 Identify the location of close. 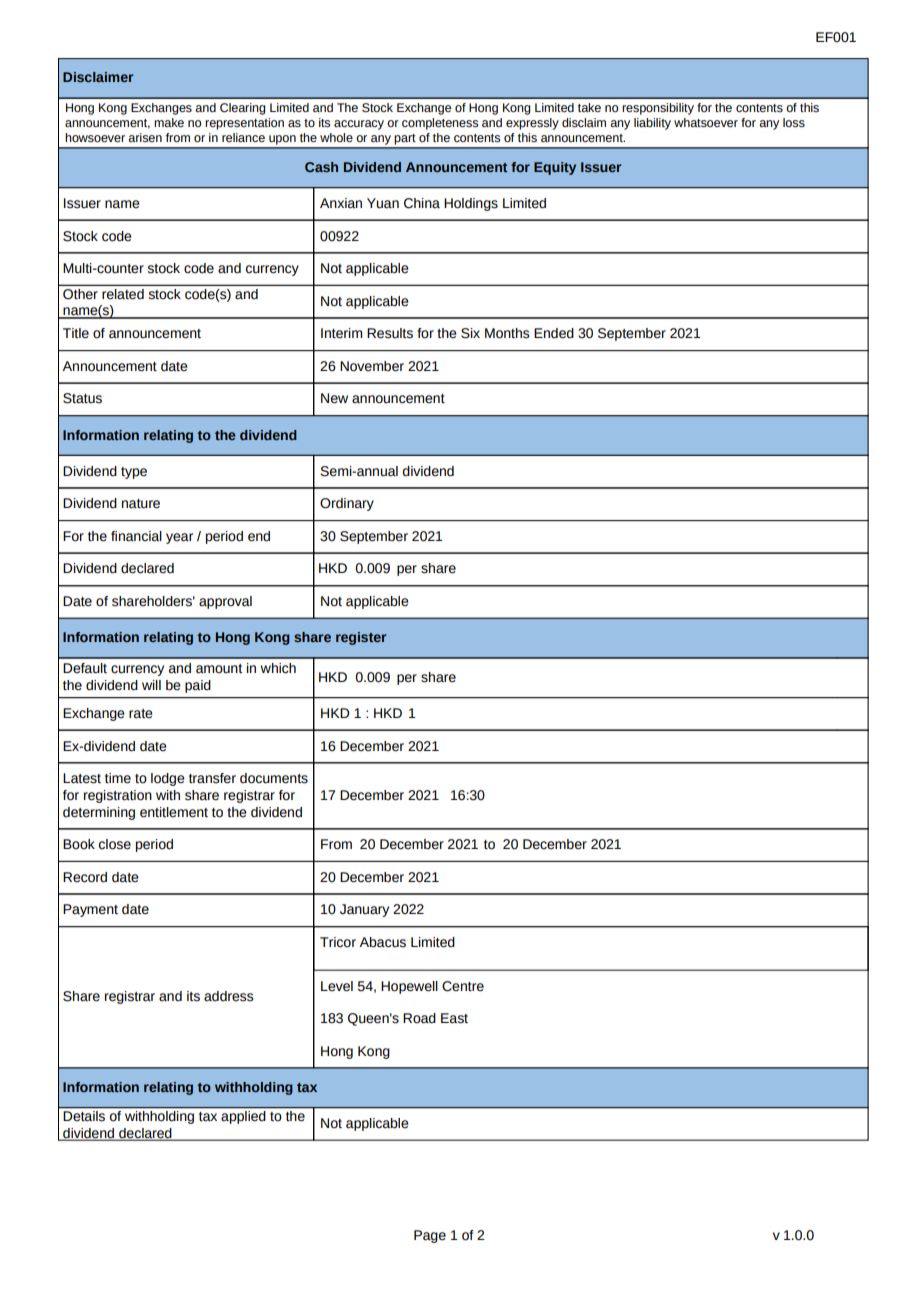
(115, 844).
